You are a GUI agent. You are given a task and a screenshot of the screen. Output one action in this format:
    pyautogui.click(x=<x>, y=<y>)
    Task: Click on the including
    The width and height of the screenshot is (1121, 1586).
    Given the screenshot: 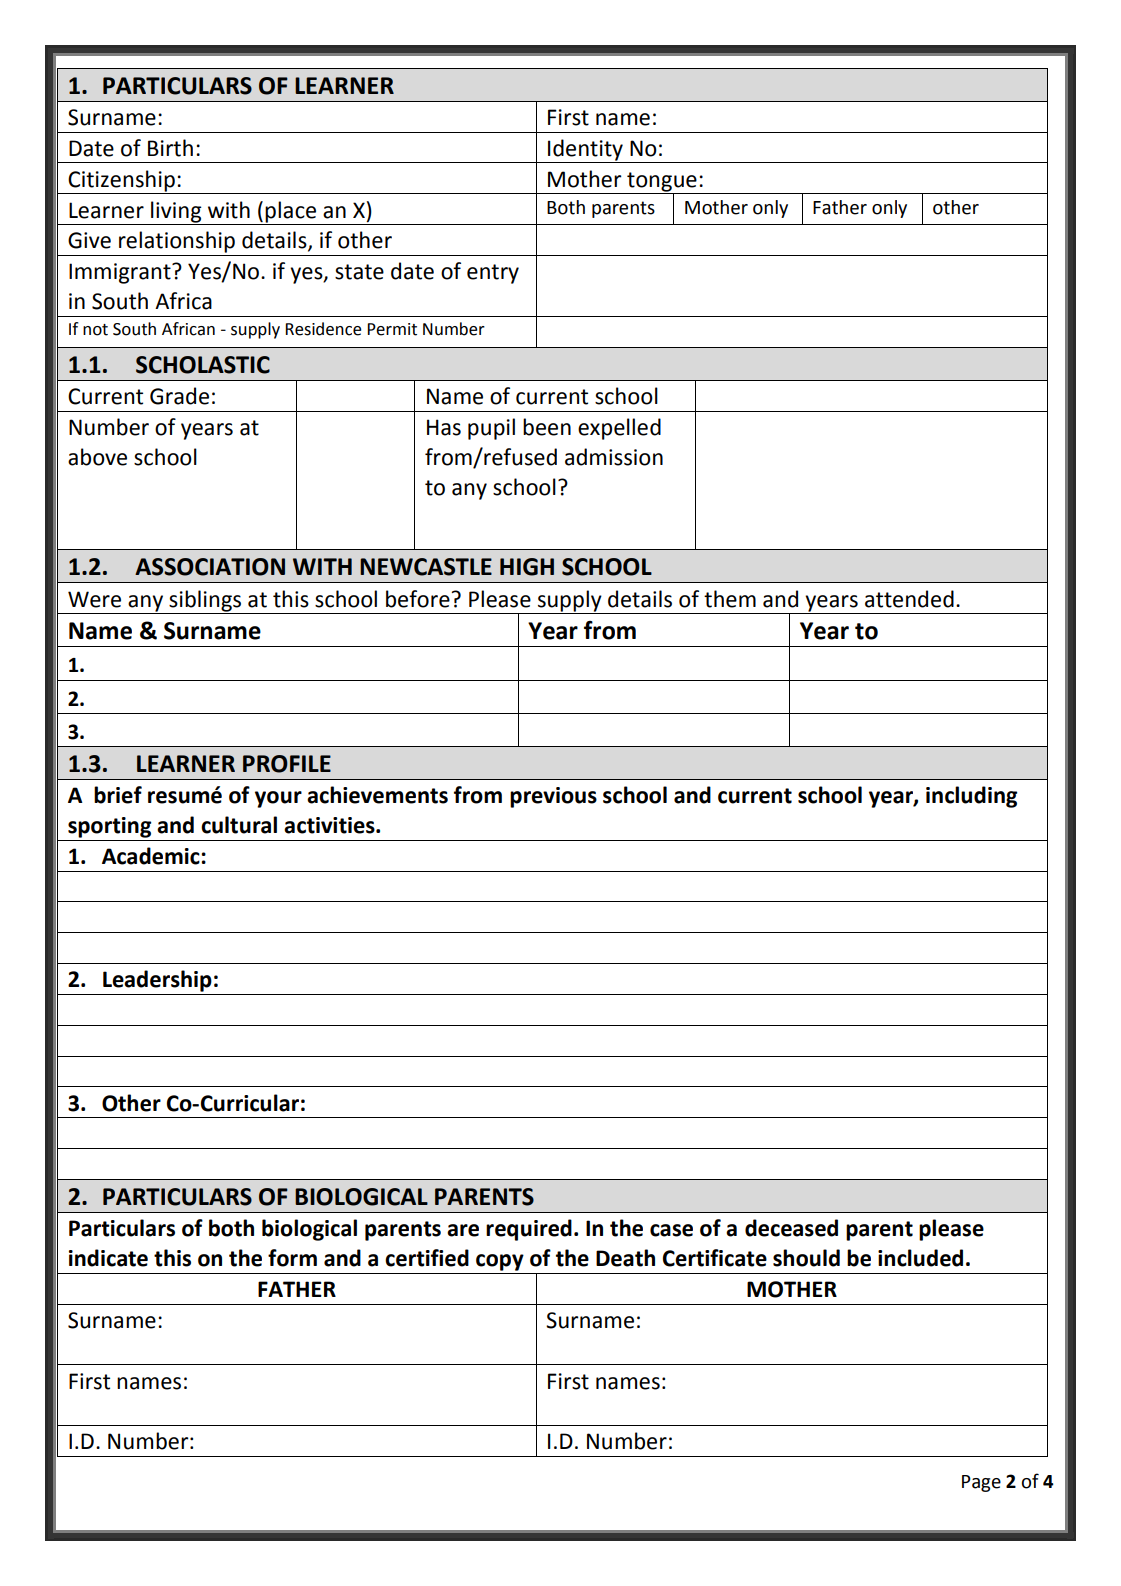 What is the action you would take?
    pyautogui.click(x=971, y=797)
